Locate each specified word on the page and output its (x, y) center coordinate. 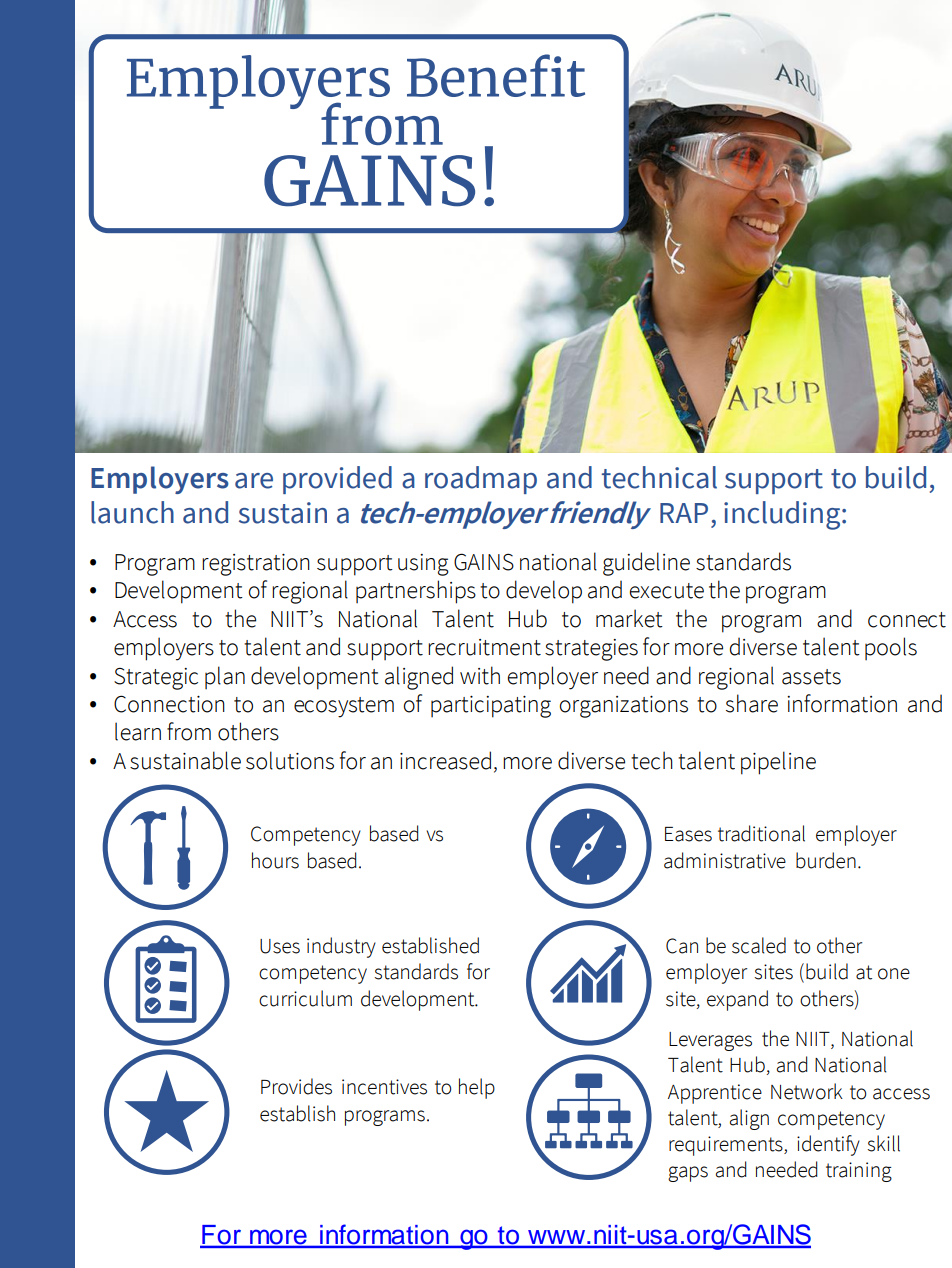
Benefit (496, 75)
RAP (684, 513)
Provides (296, 1086)
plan (225, 677)
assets (811, 677)
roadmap (481, 480)
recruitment (484, 647)
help (477, 1088)
